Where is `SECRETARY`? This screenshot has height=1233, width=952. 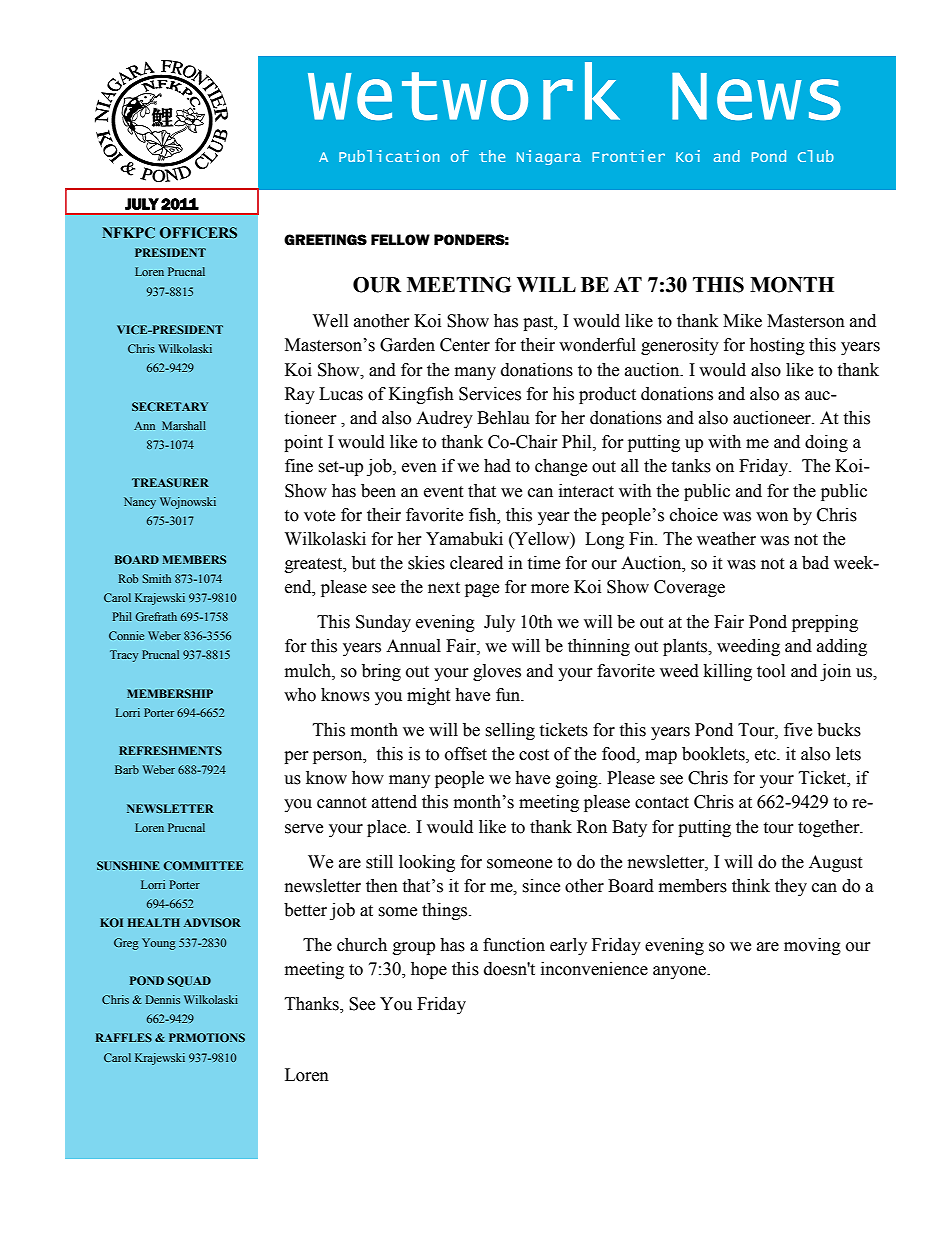 SECRETARY is located at coordinates (170, 406).
